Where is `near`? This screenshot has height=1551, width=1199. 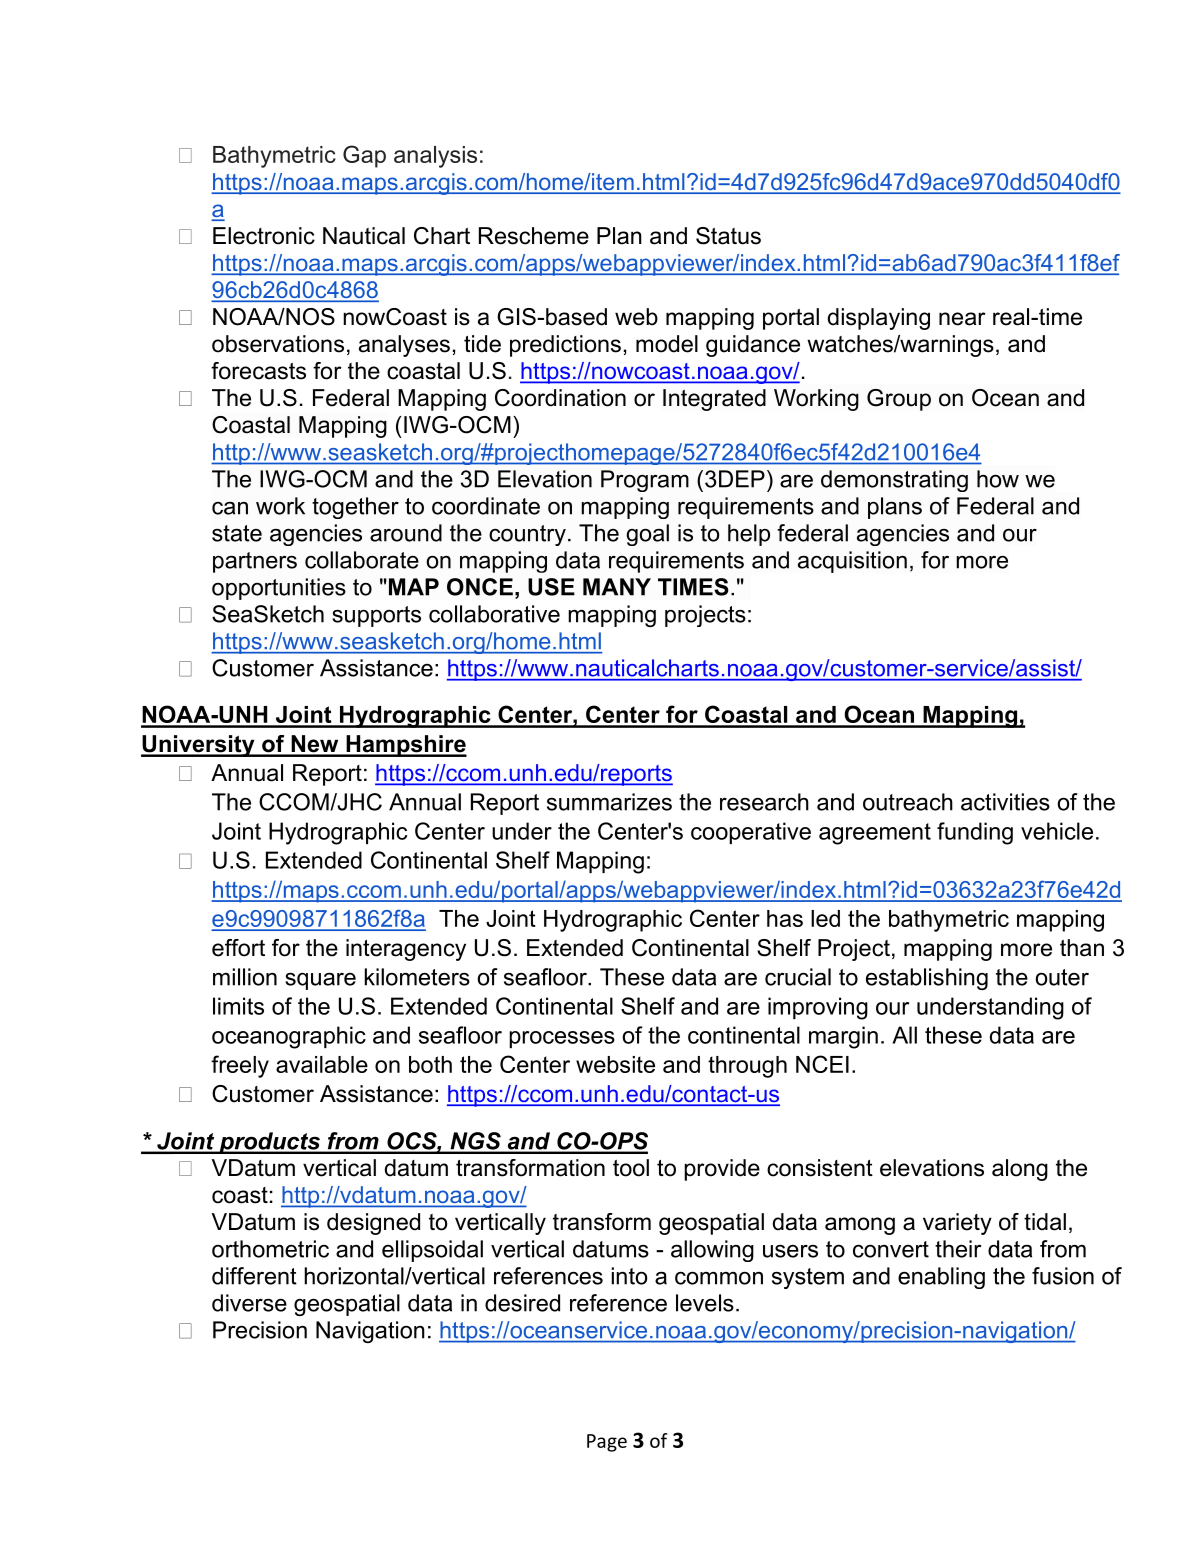
near is located at coordinates (962, 319).
